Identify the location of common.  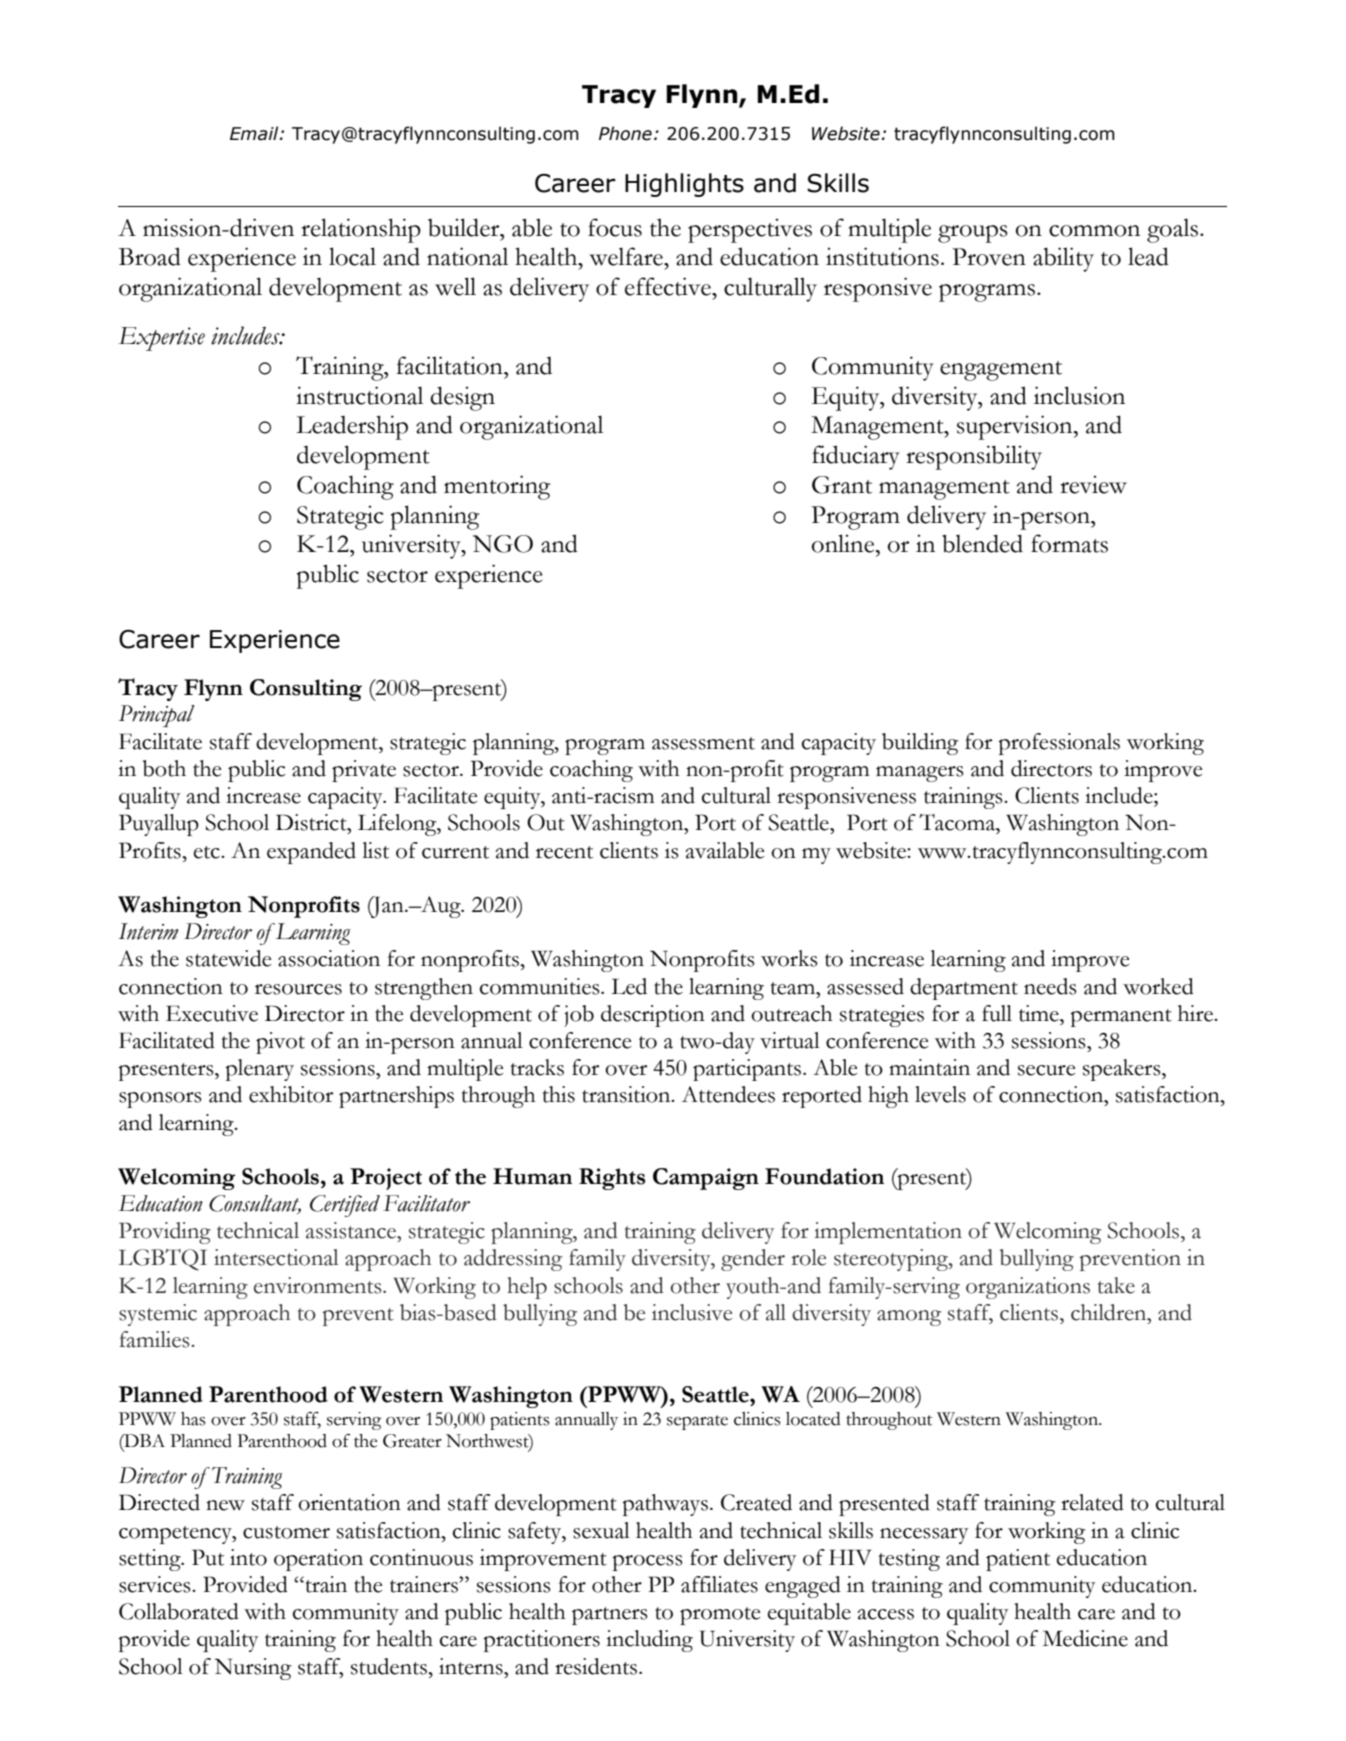
(1094, 231).
